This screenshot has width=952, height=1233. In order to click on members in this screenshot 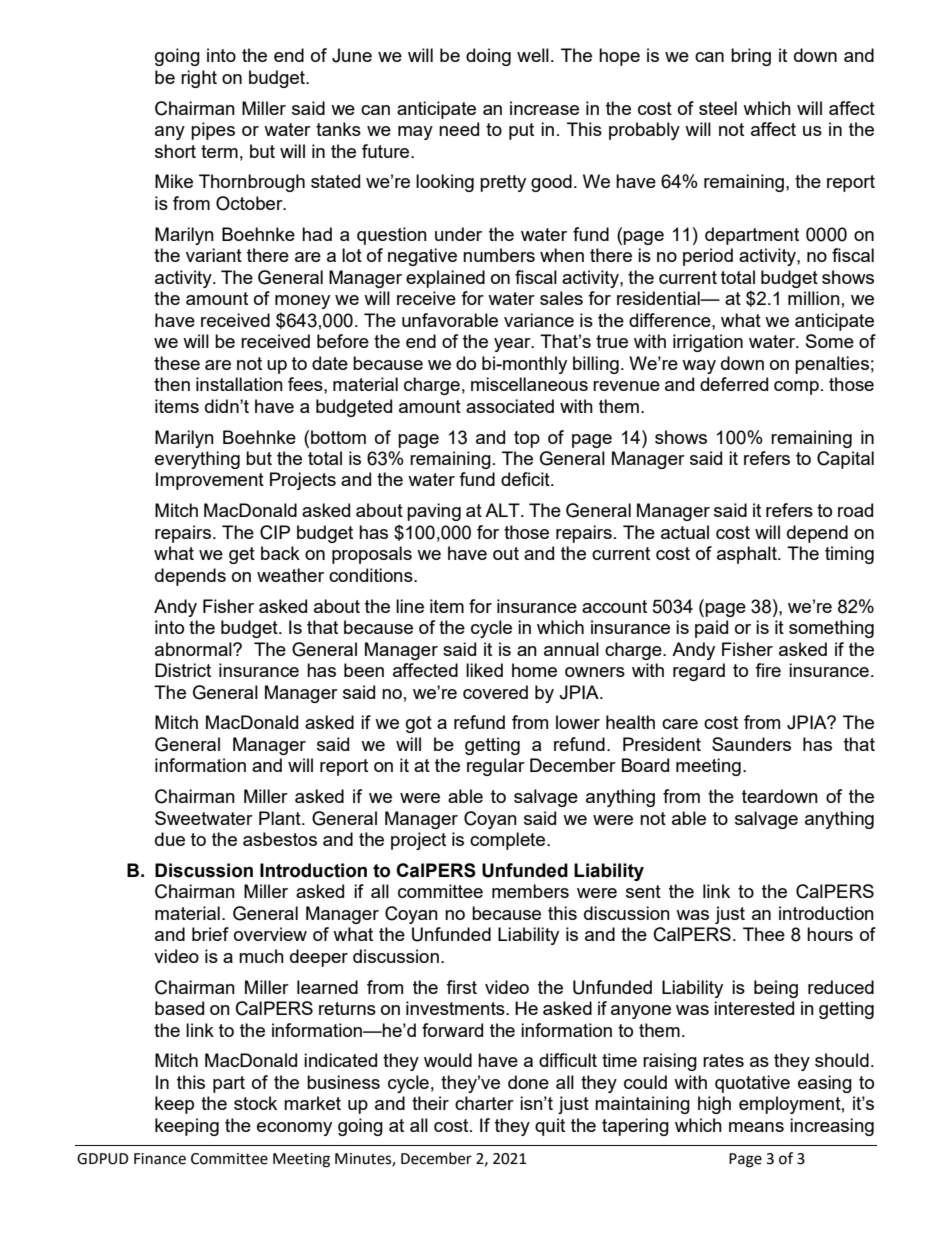, I will do `click(530, 891)`.
